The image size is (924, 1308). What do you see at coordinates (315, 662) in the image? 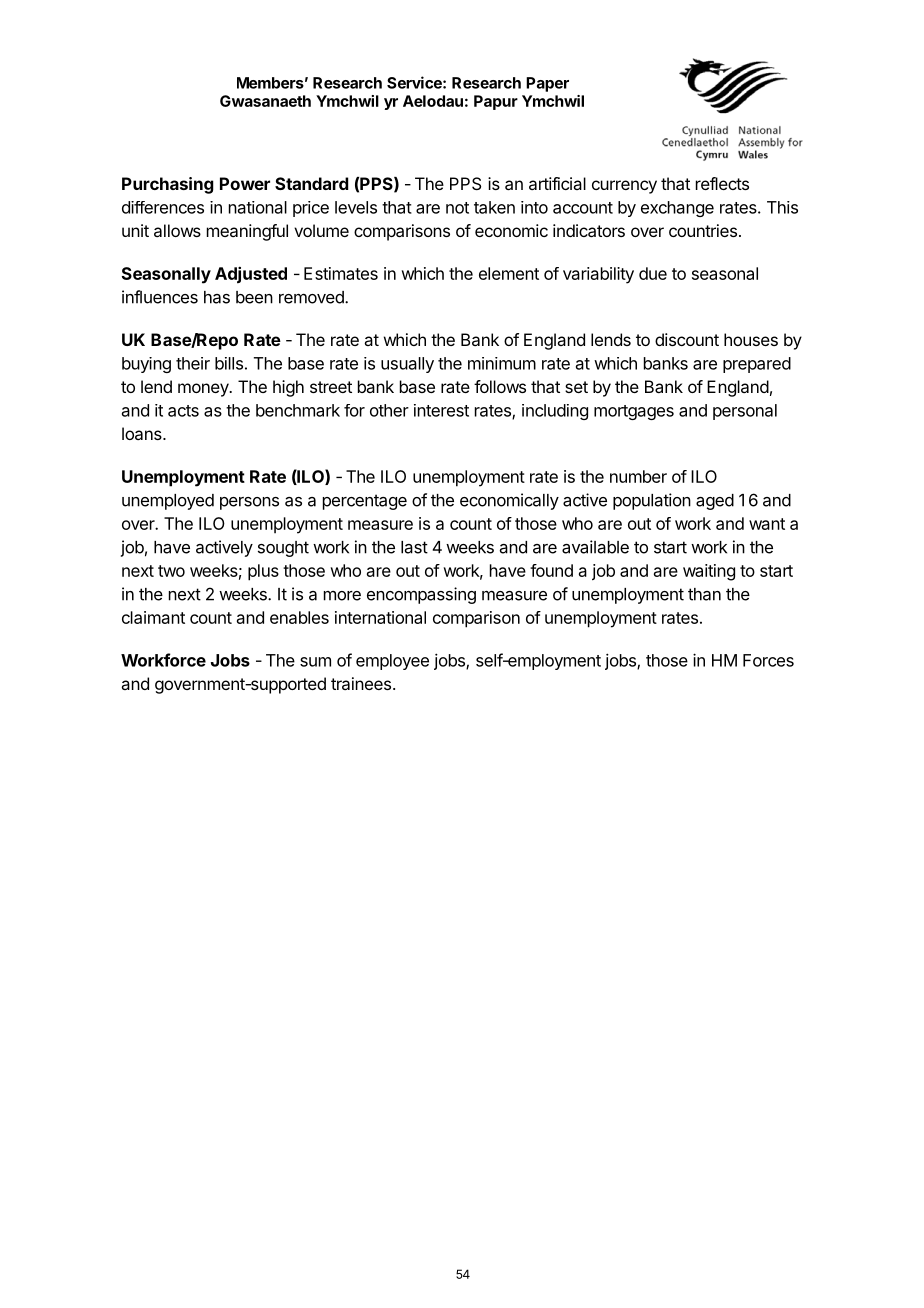
I see `sum` at bounding box center [315, 662].
